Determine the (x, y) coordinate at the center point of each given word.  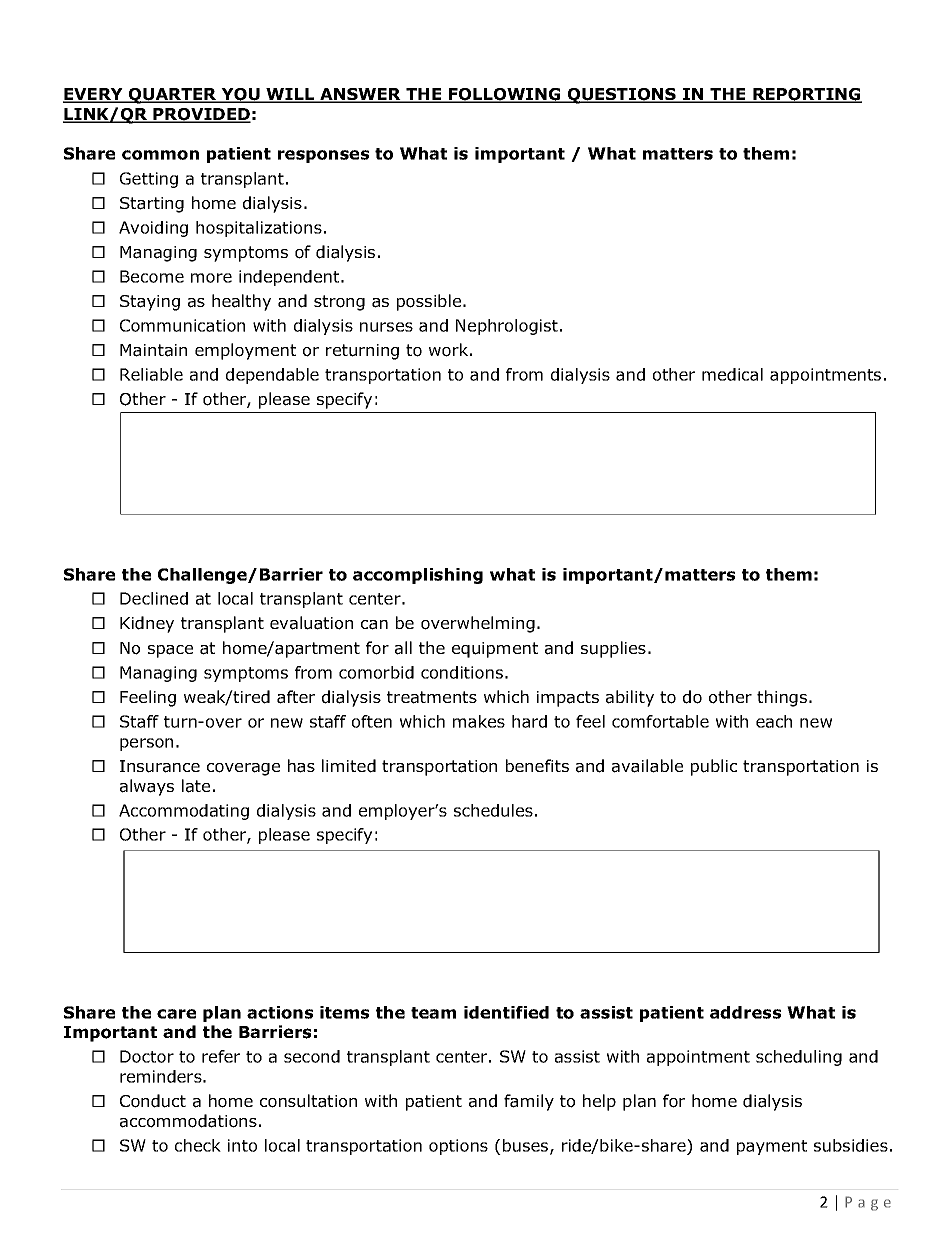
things (783, 698)
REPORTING (806, 95)
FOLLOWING (505, 95)
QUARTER (173, 96)
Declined (154, 598)
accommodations (188, 1121)
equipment (495, 650)
